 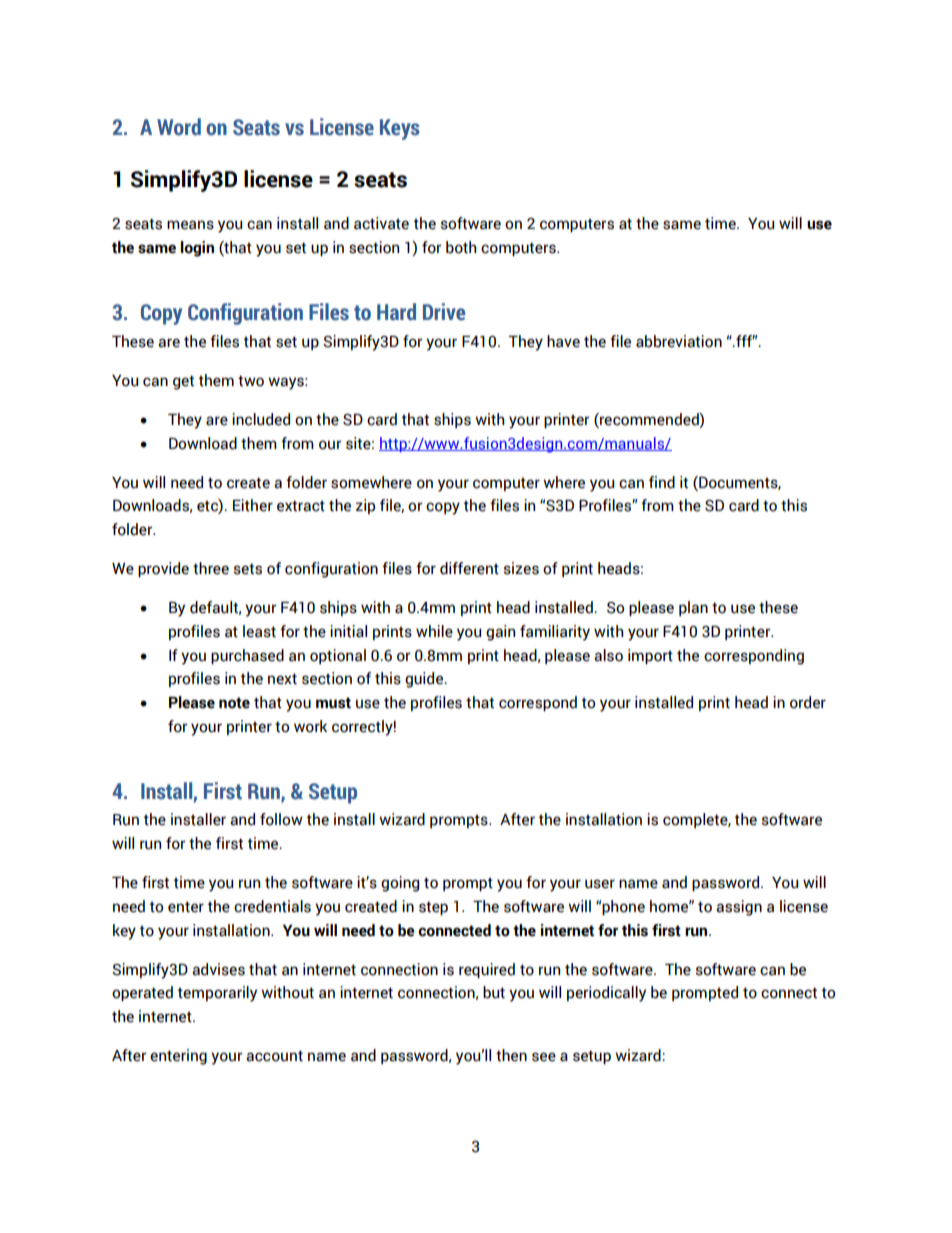 I want to click on find, so click(x=662, y=482).
